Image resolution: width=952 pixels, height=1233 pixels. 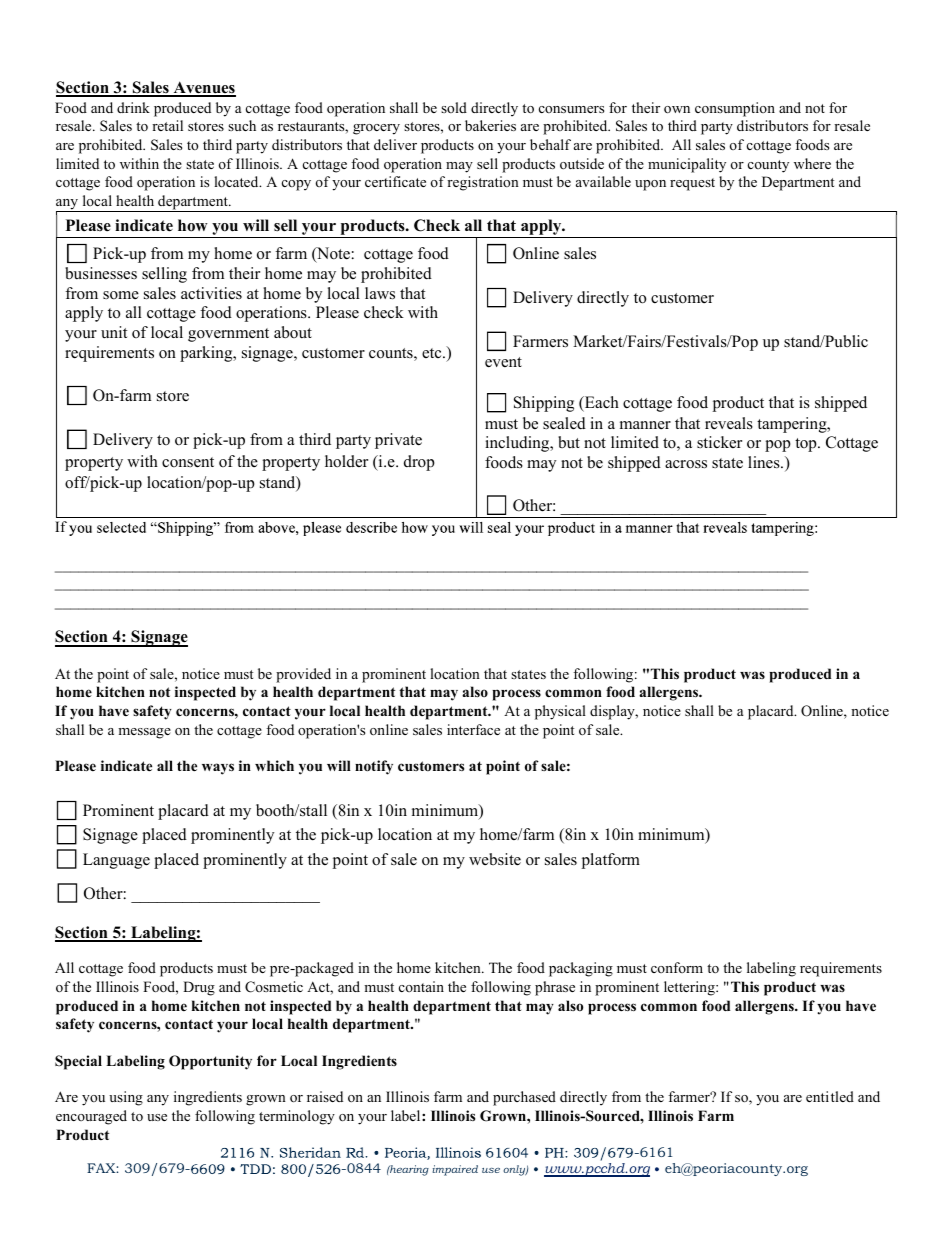 I want to click on conform, so click(x=677, y=967).
